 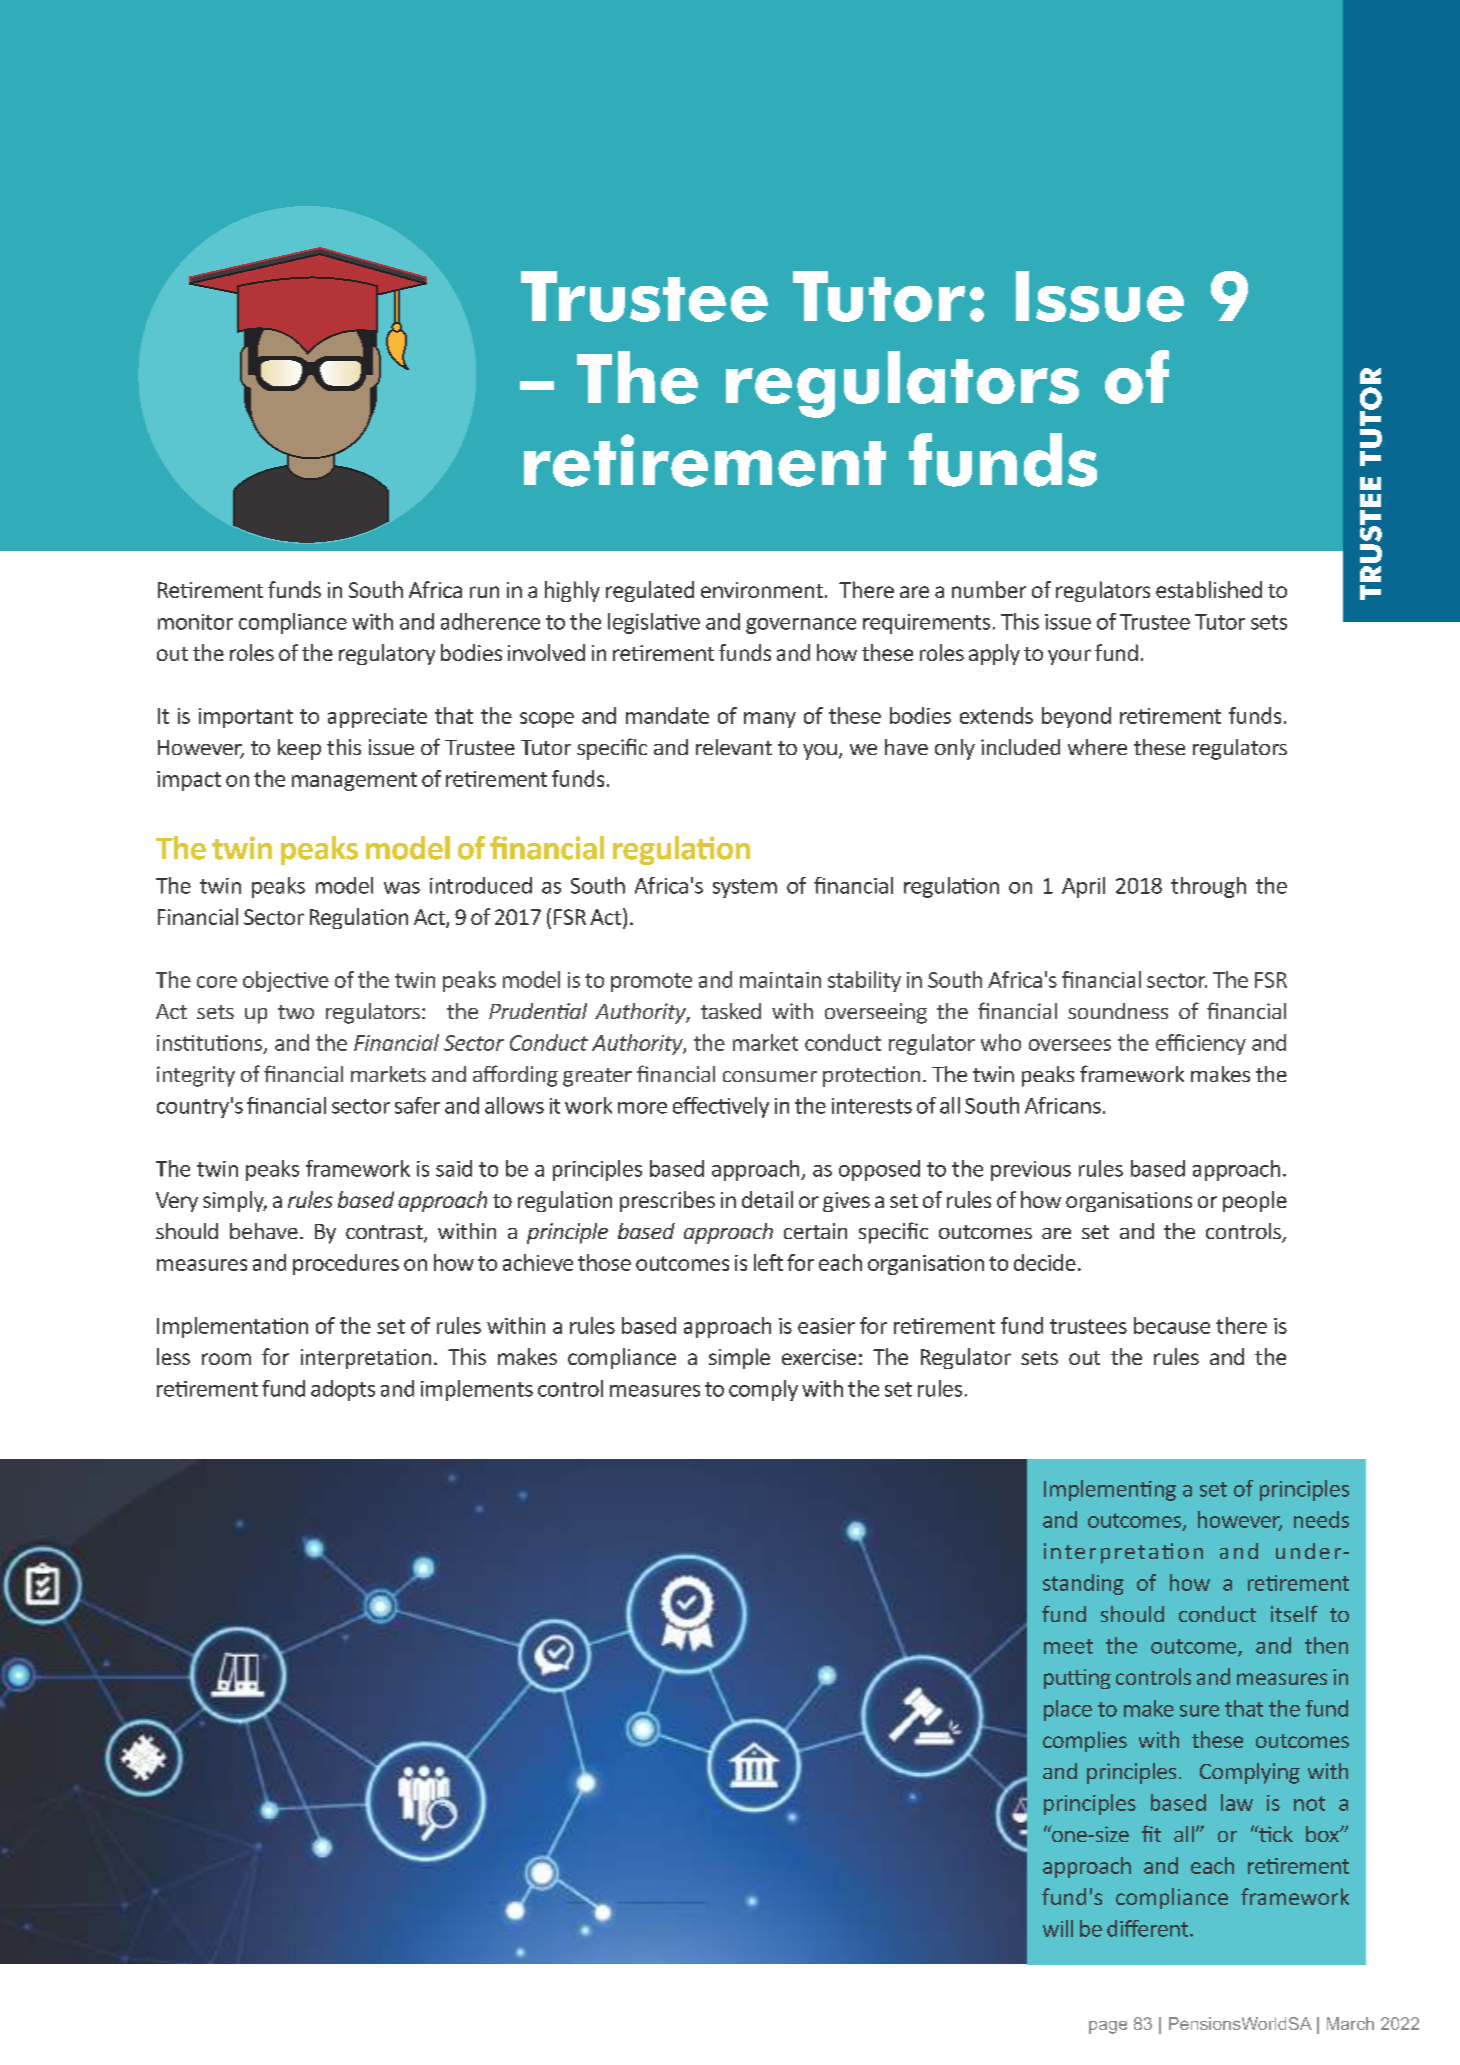 I want to click on page, so click(x=1108, y=2027).
